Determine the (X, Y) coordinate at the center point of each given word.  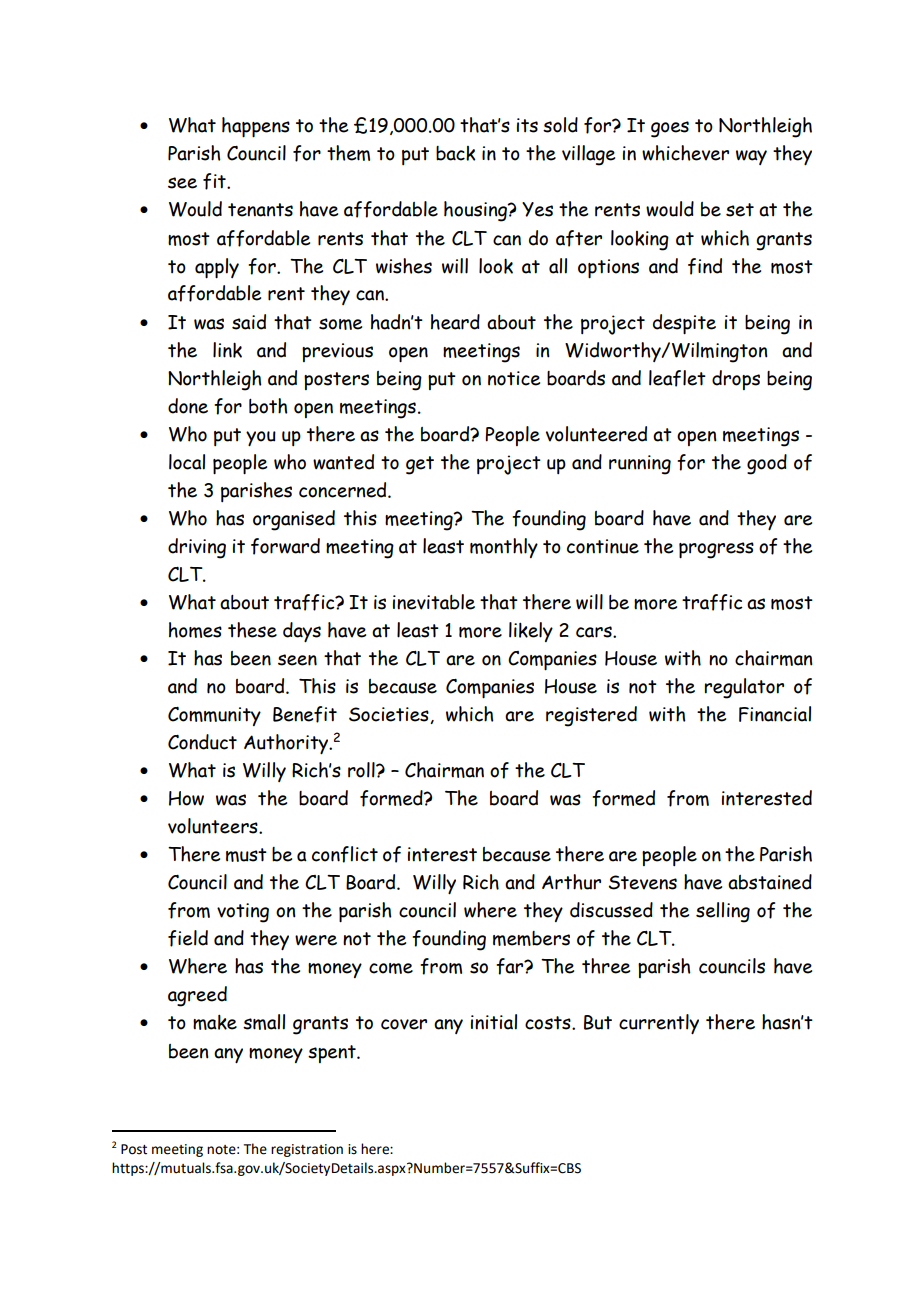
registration (307, 1150)
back (455, 153)
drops (736, 380)
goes (670, 129)
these (252, 630)
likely (531, 632)
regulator (744, 688)
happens (256, 127)
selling (723, 912)
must (246, 855)
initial (494, 1022)
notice (514, 378)
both (268, 406)
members (531, 938)
